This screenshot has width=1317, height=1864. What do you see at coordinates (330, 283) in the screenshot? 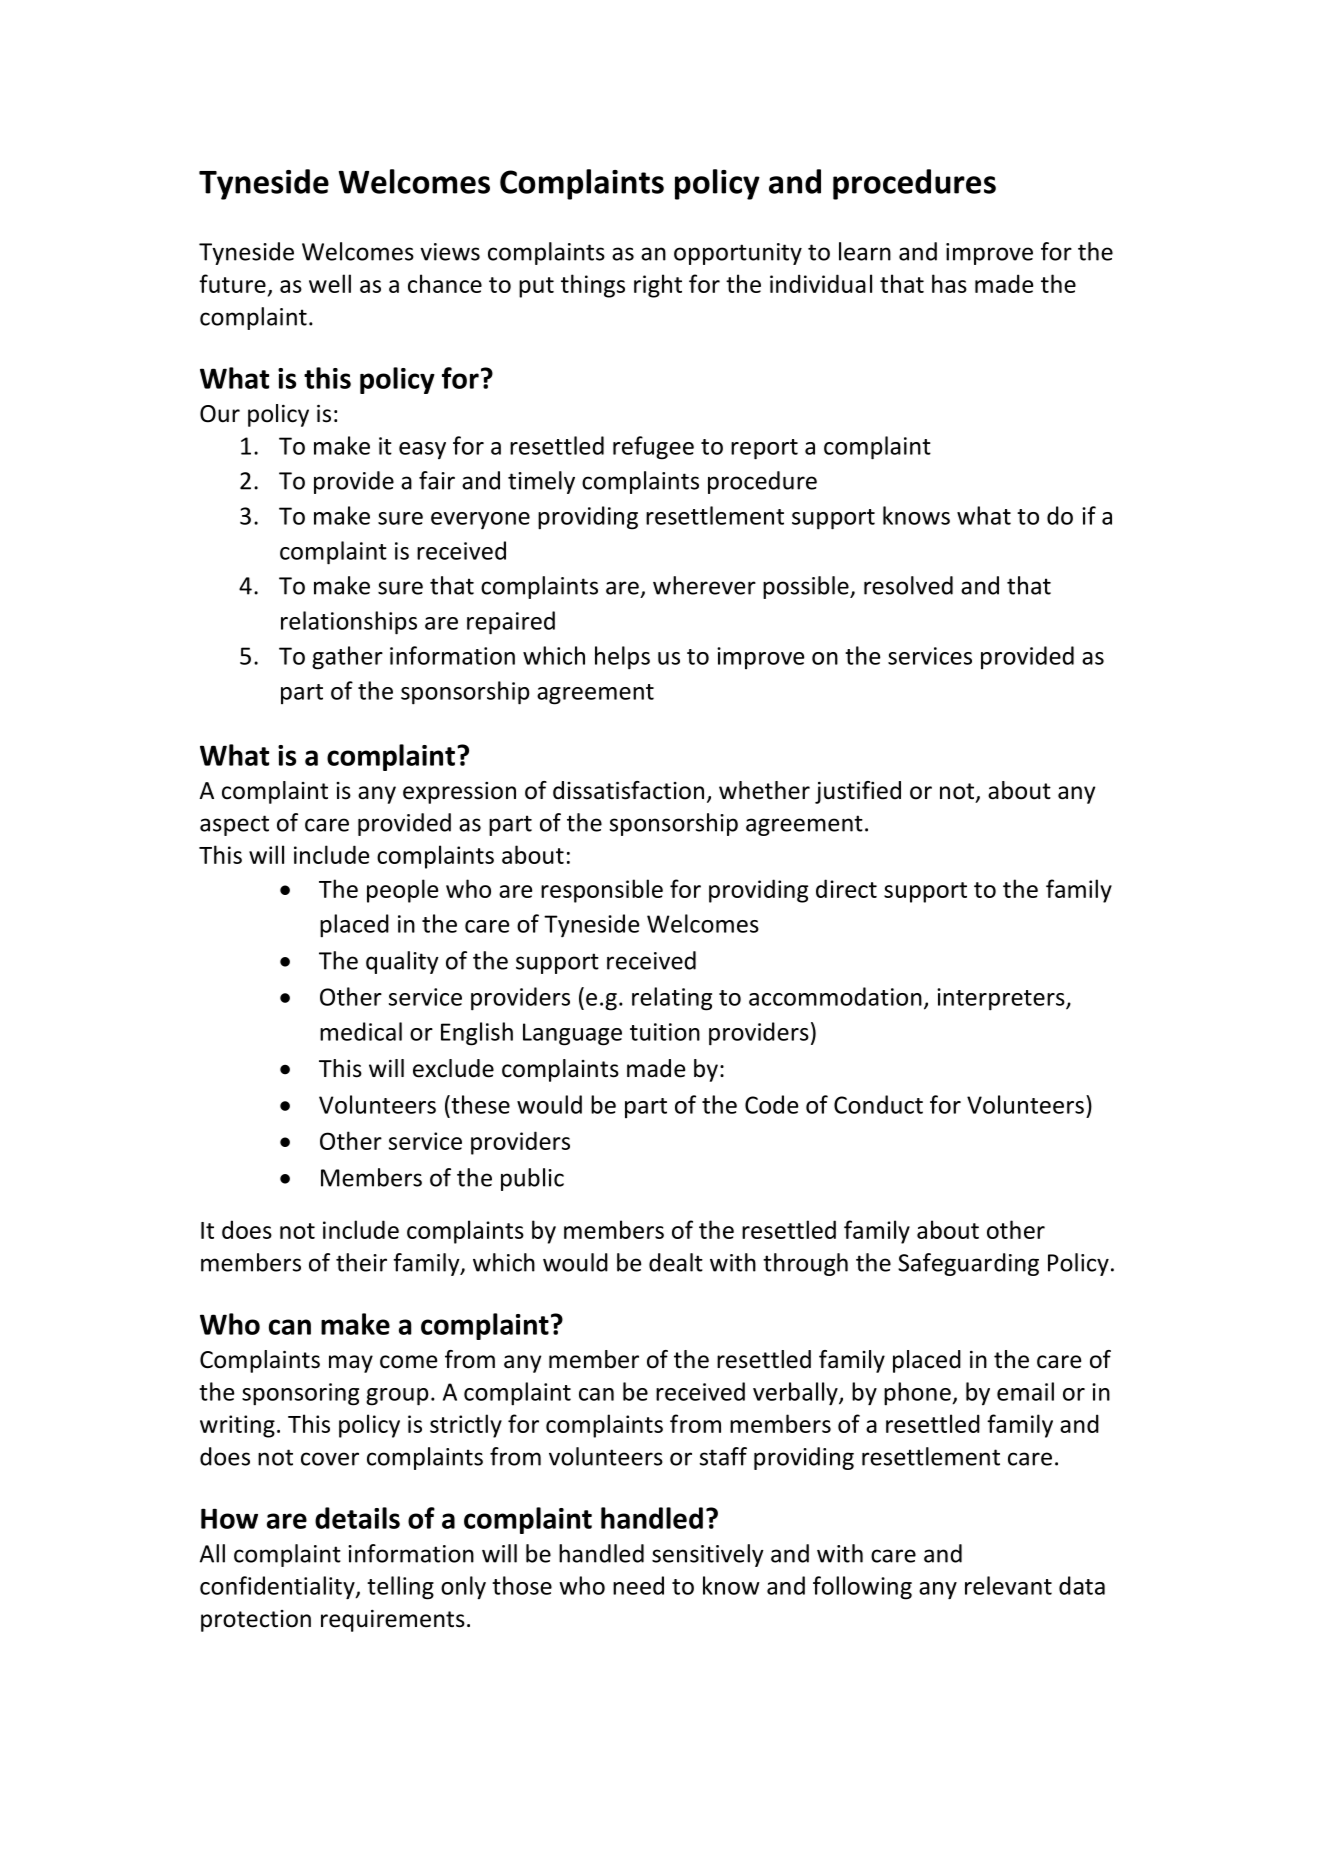
I see `well` at bounding box center [330, 283].
